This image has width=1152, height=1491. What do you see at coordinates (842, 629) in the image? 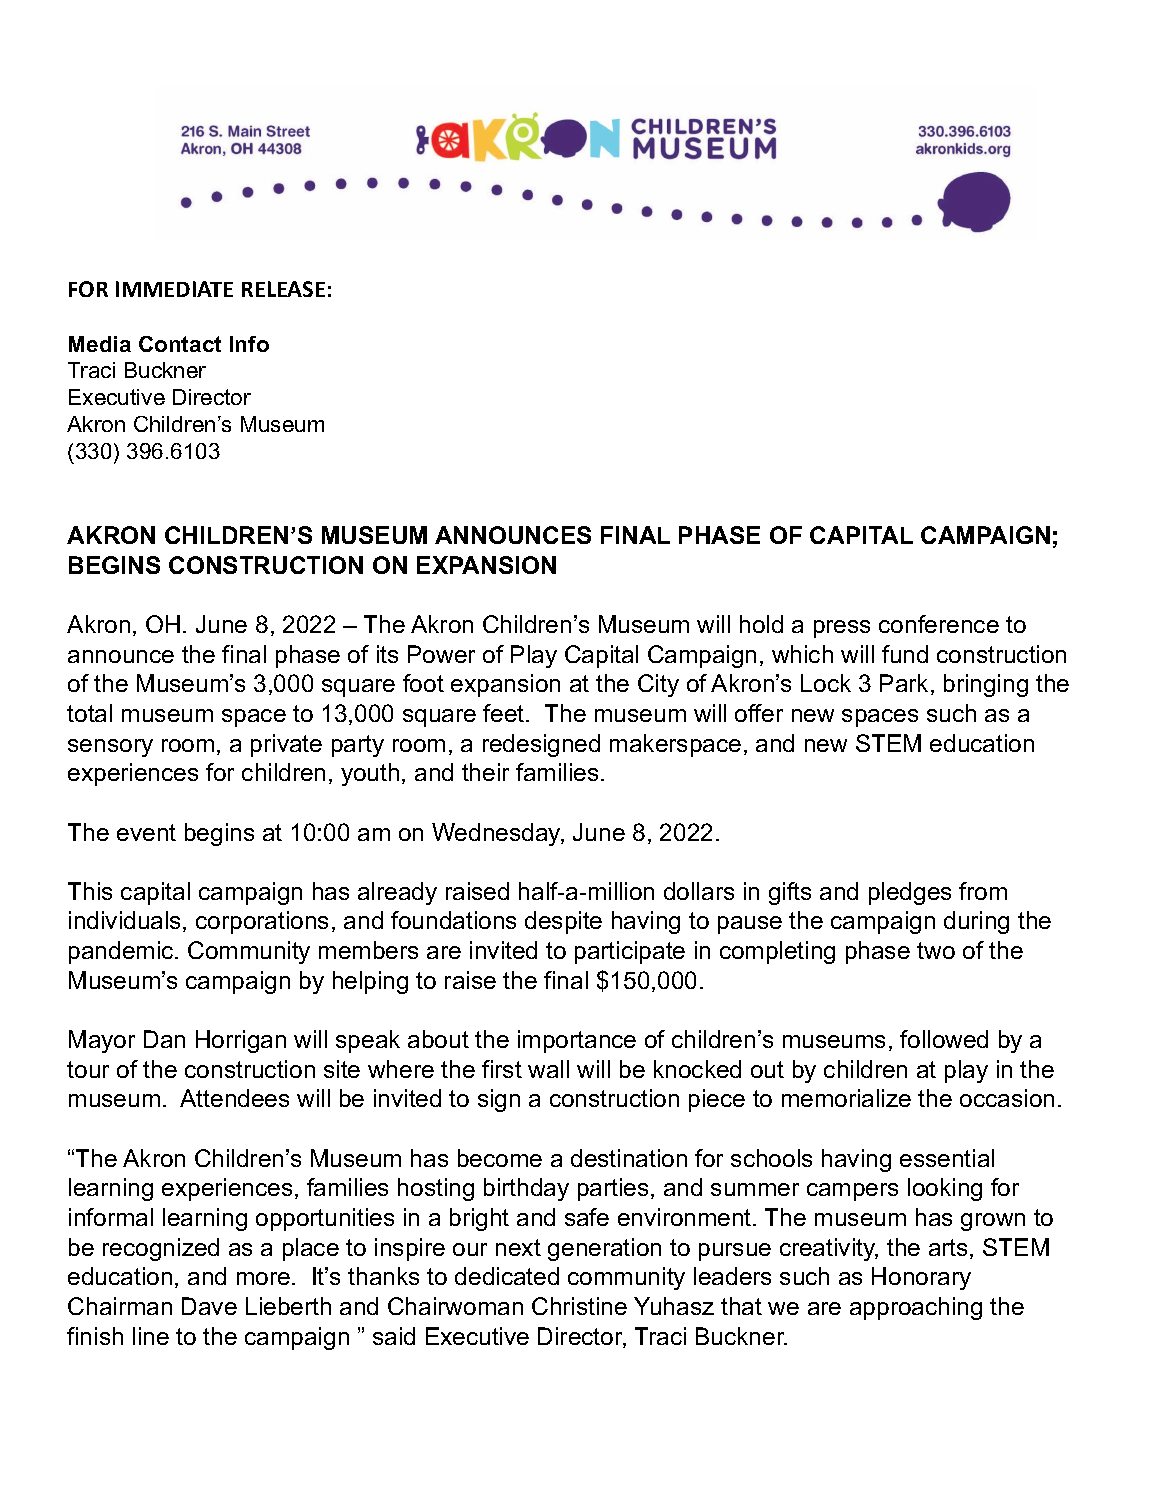
I see `press` at bounding box center [842, 629].
